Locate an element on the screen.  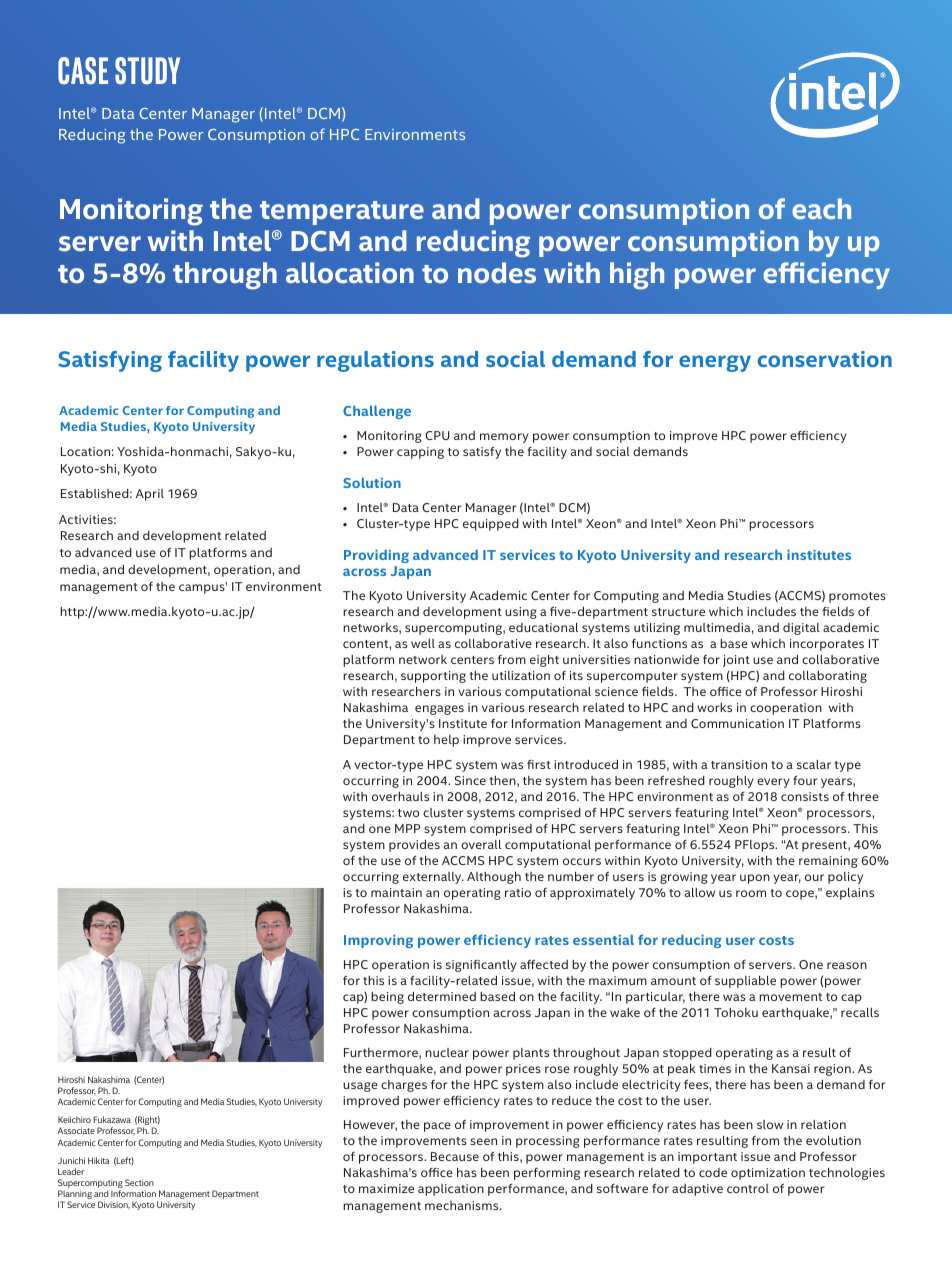
well is located at coordinates (423, 643).
